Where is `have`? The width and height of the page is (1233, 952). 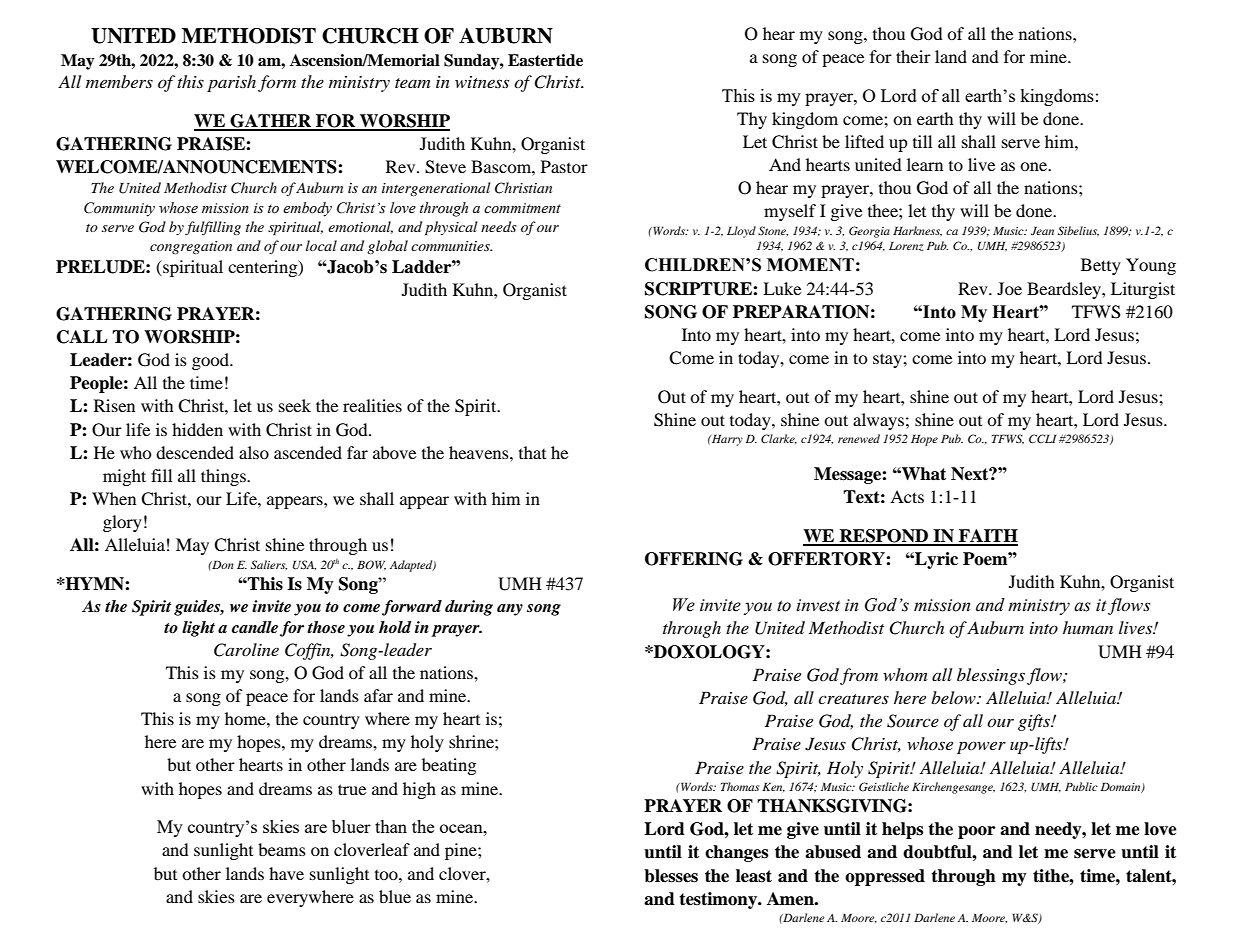 have is located at coordinates (286, 873).
